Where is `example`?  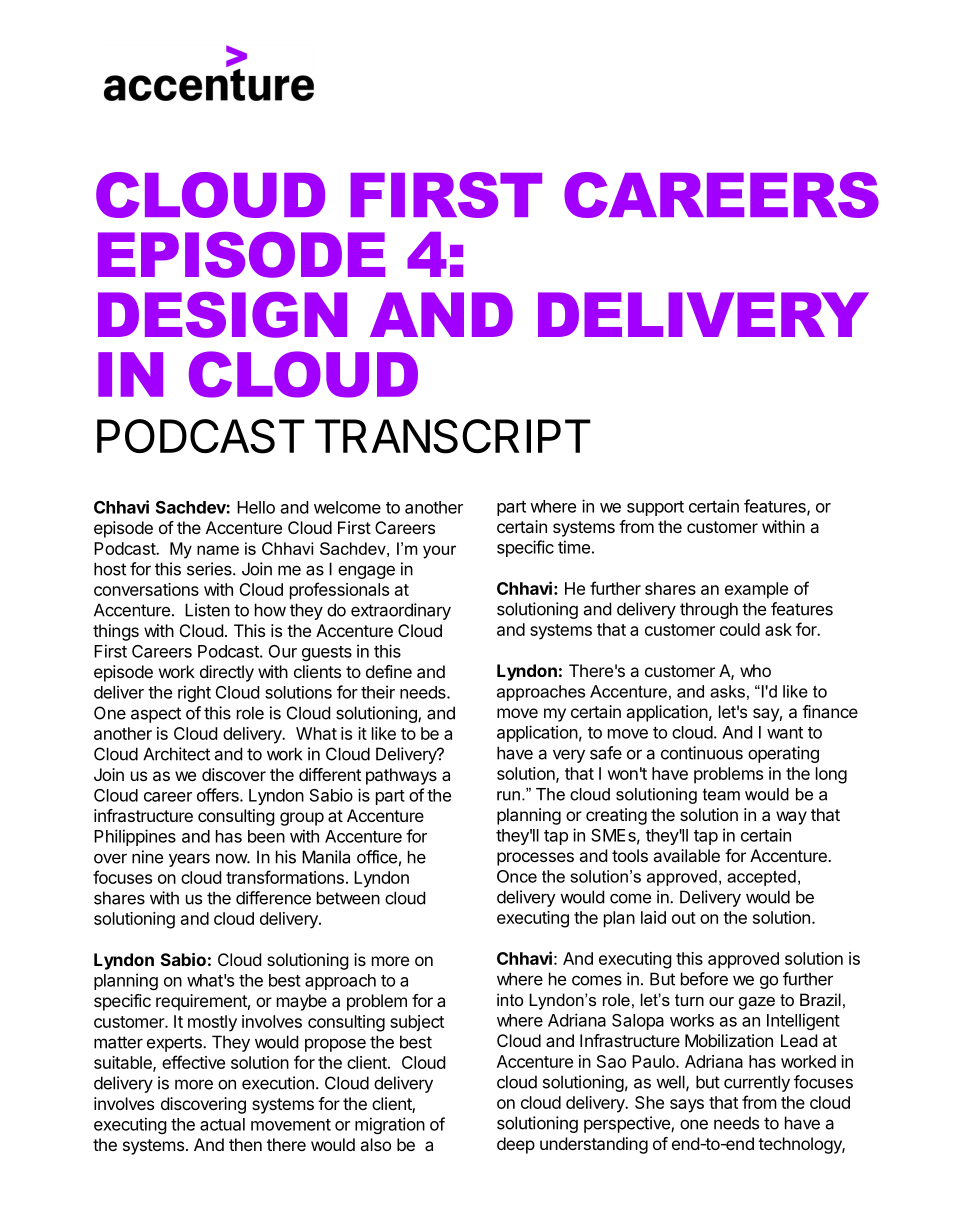 example is located at coordinates (756, 590).
